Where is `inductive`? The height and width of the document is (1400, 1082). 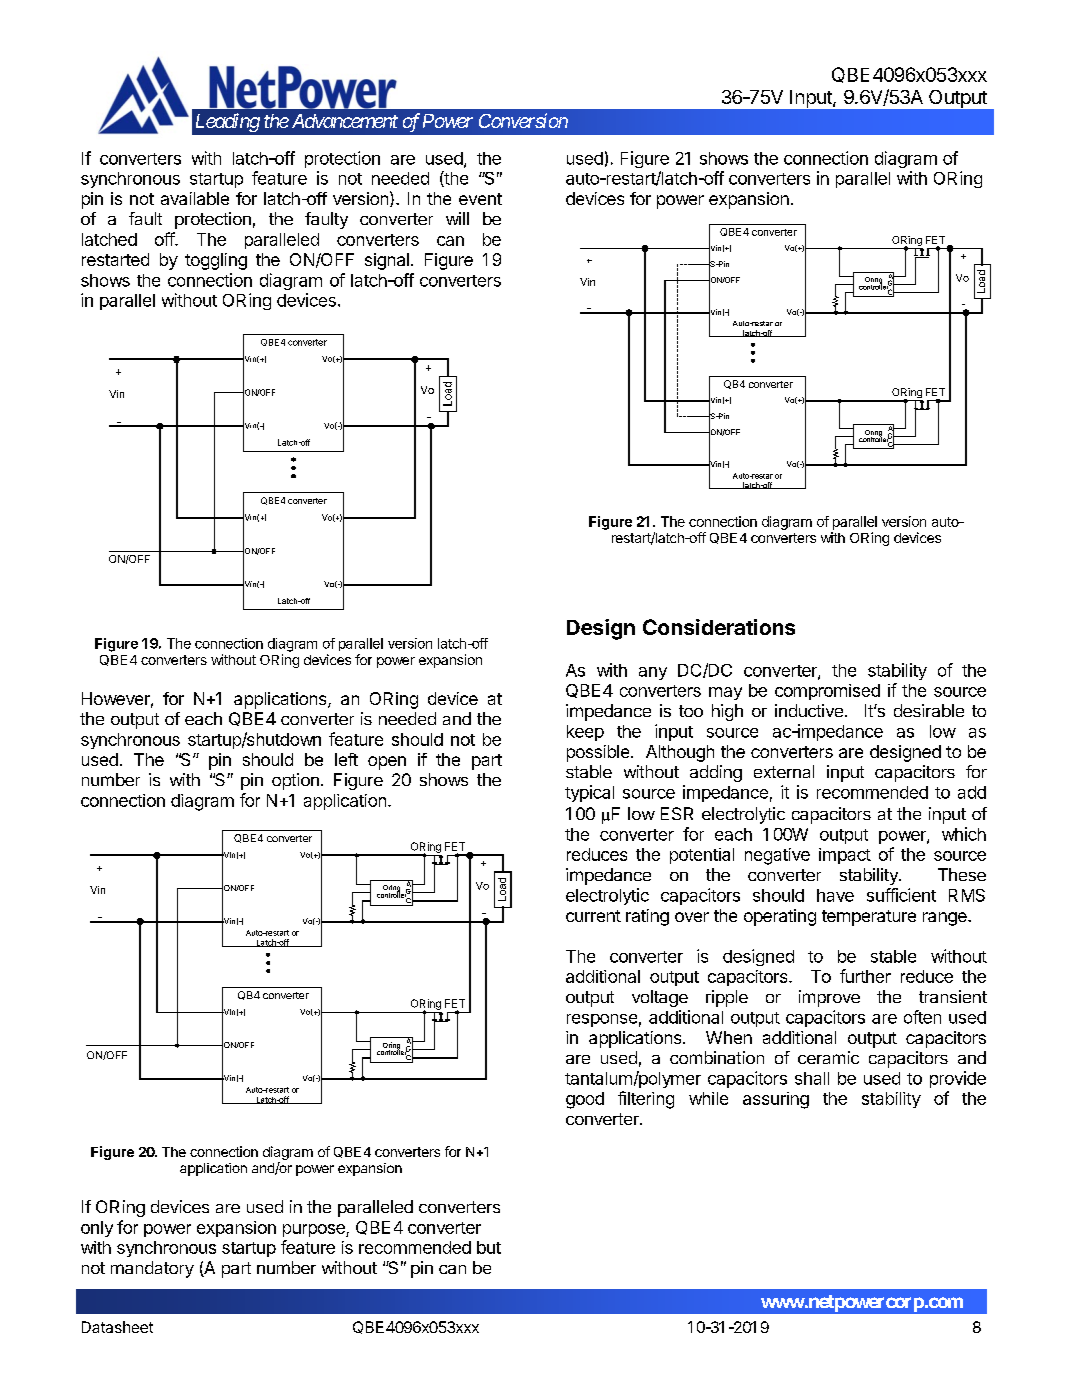 inductive is located at coordinates (809, 710).
